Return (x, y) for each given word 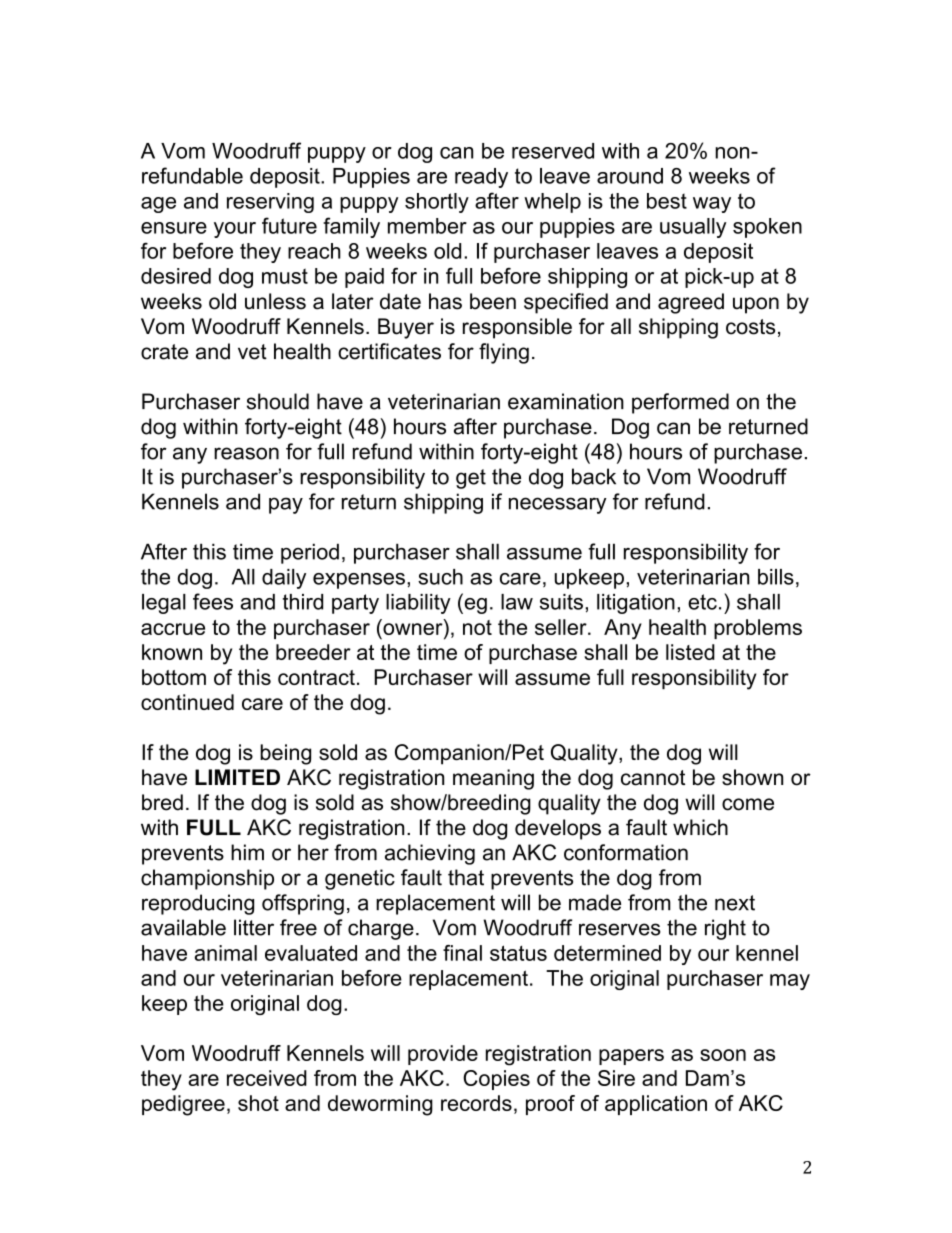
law (517, 602)
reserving (270, 203)
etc (702, 602)
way (712, 205)
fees (213, 601)
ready (481, 178)
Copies (496, 1080)
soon (723, 1055)
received (267, 1078)
